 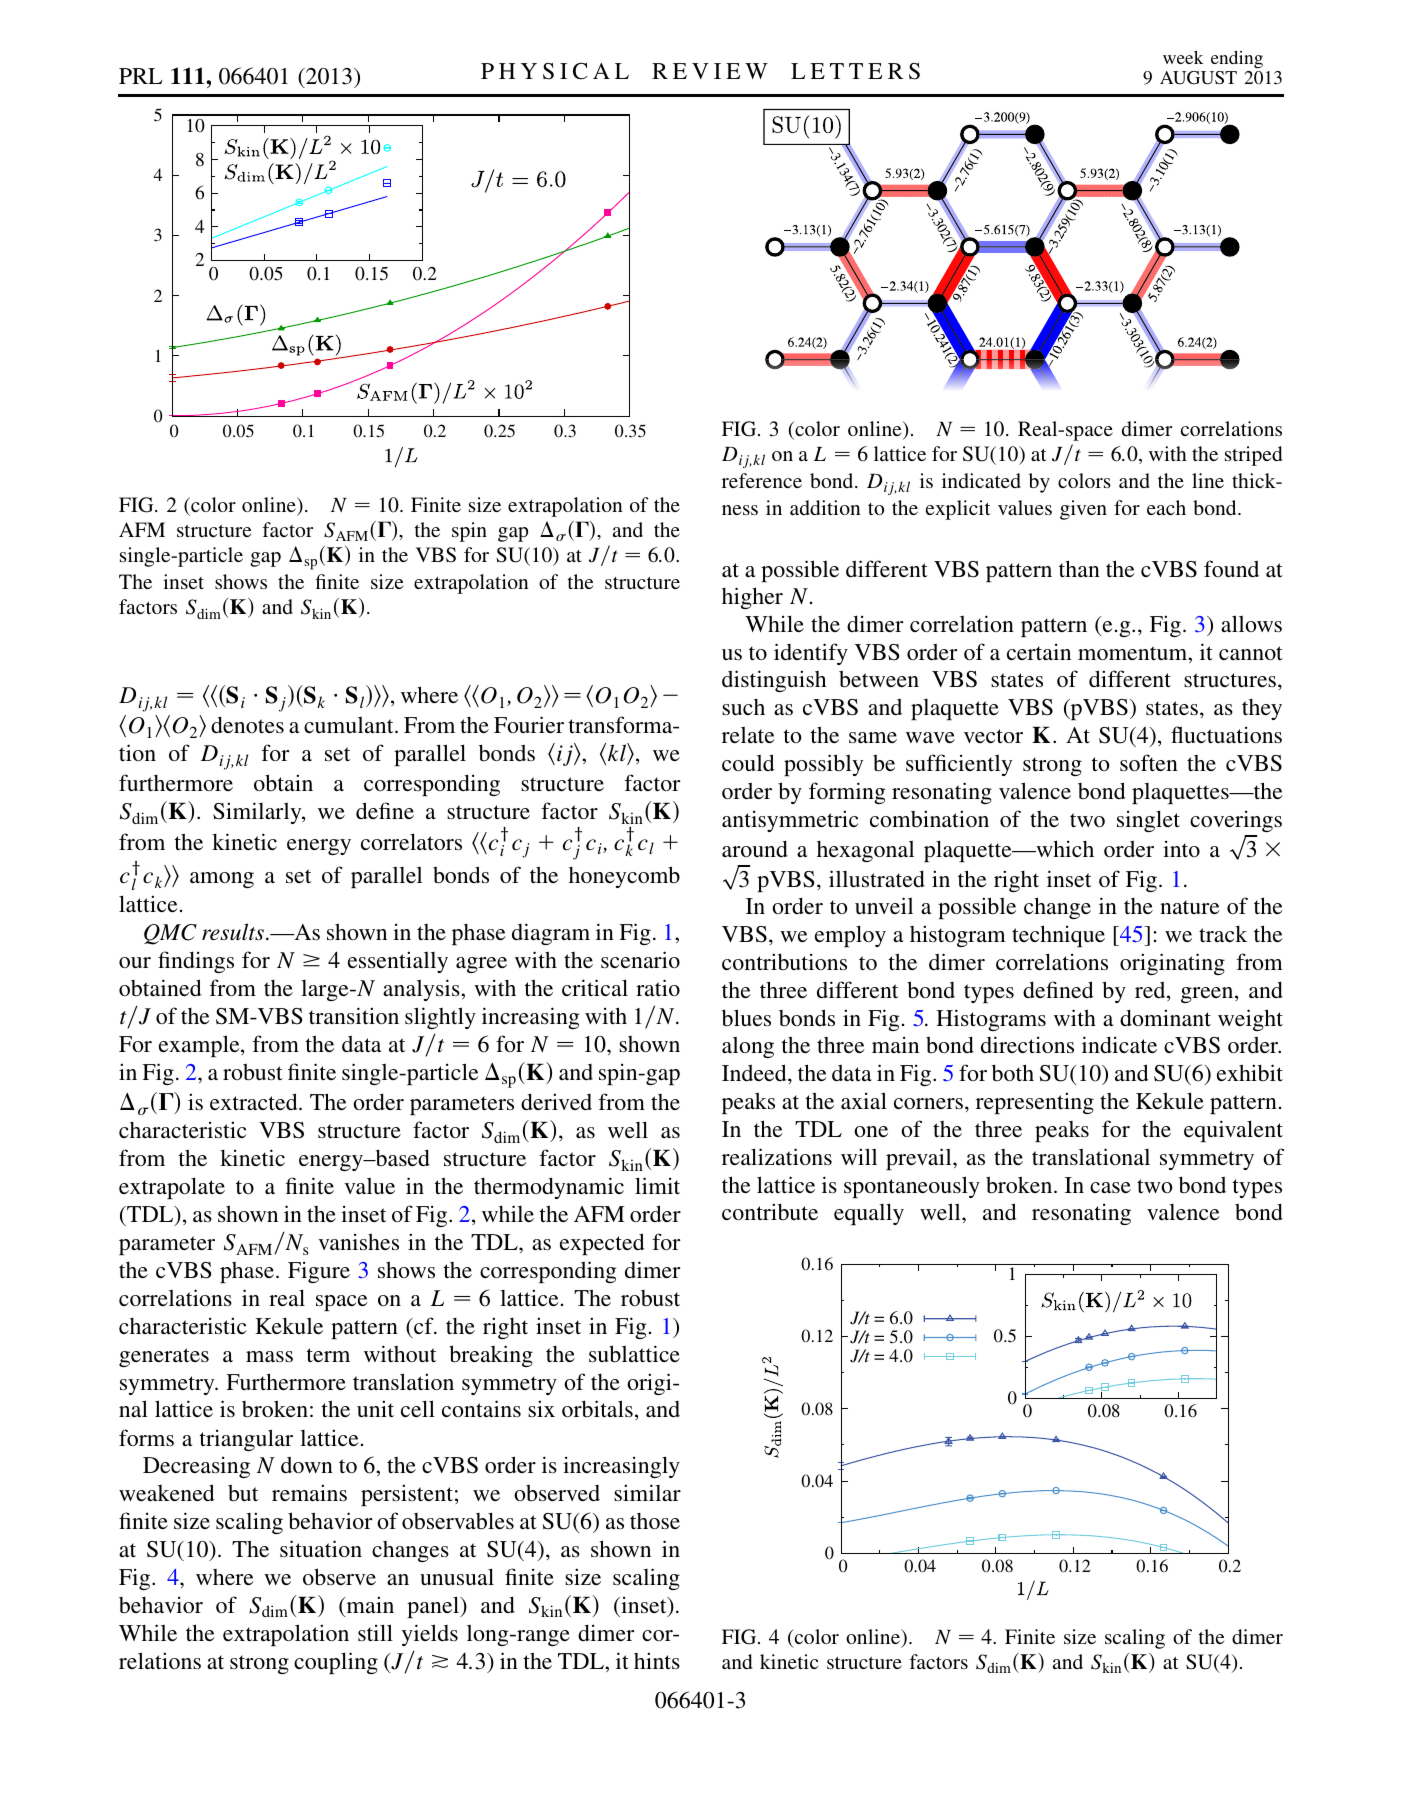 I want to click on PRL, so click(x=140, y=76).
